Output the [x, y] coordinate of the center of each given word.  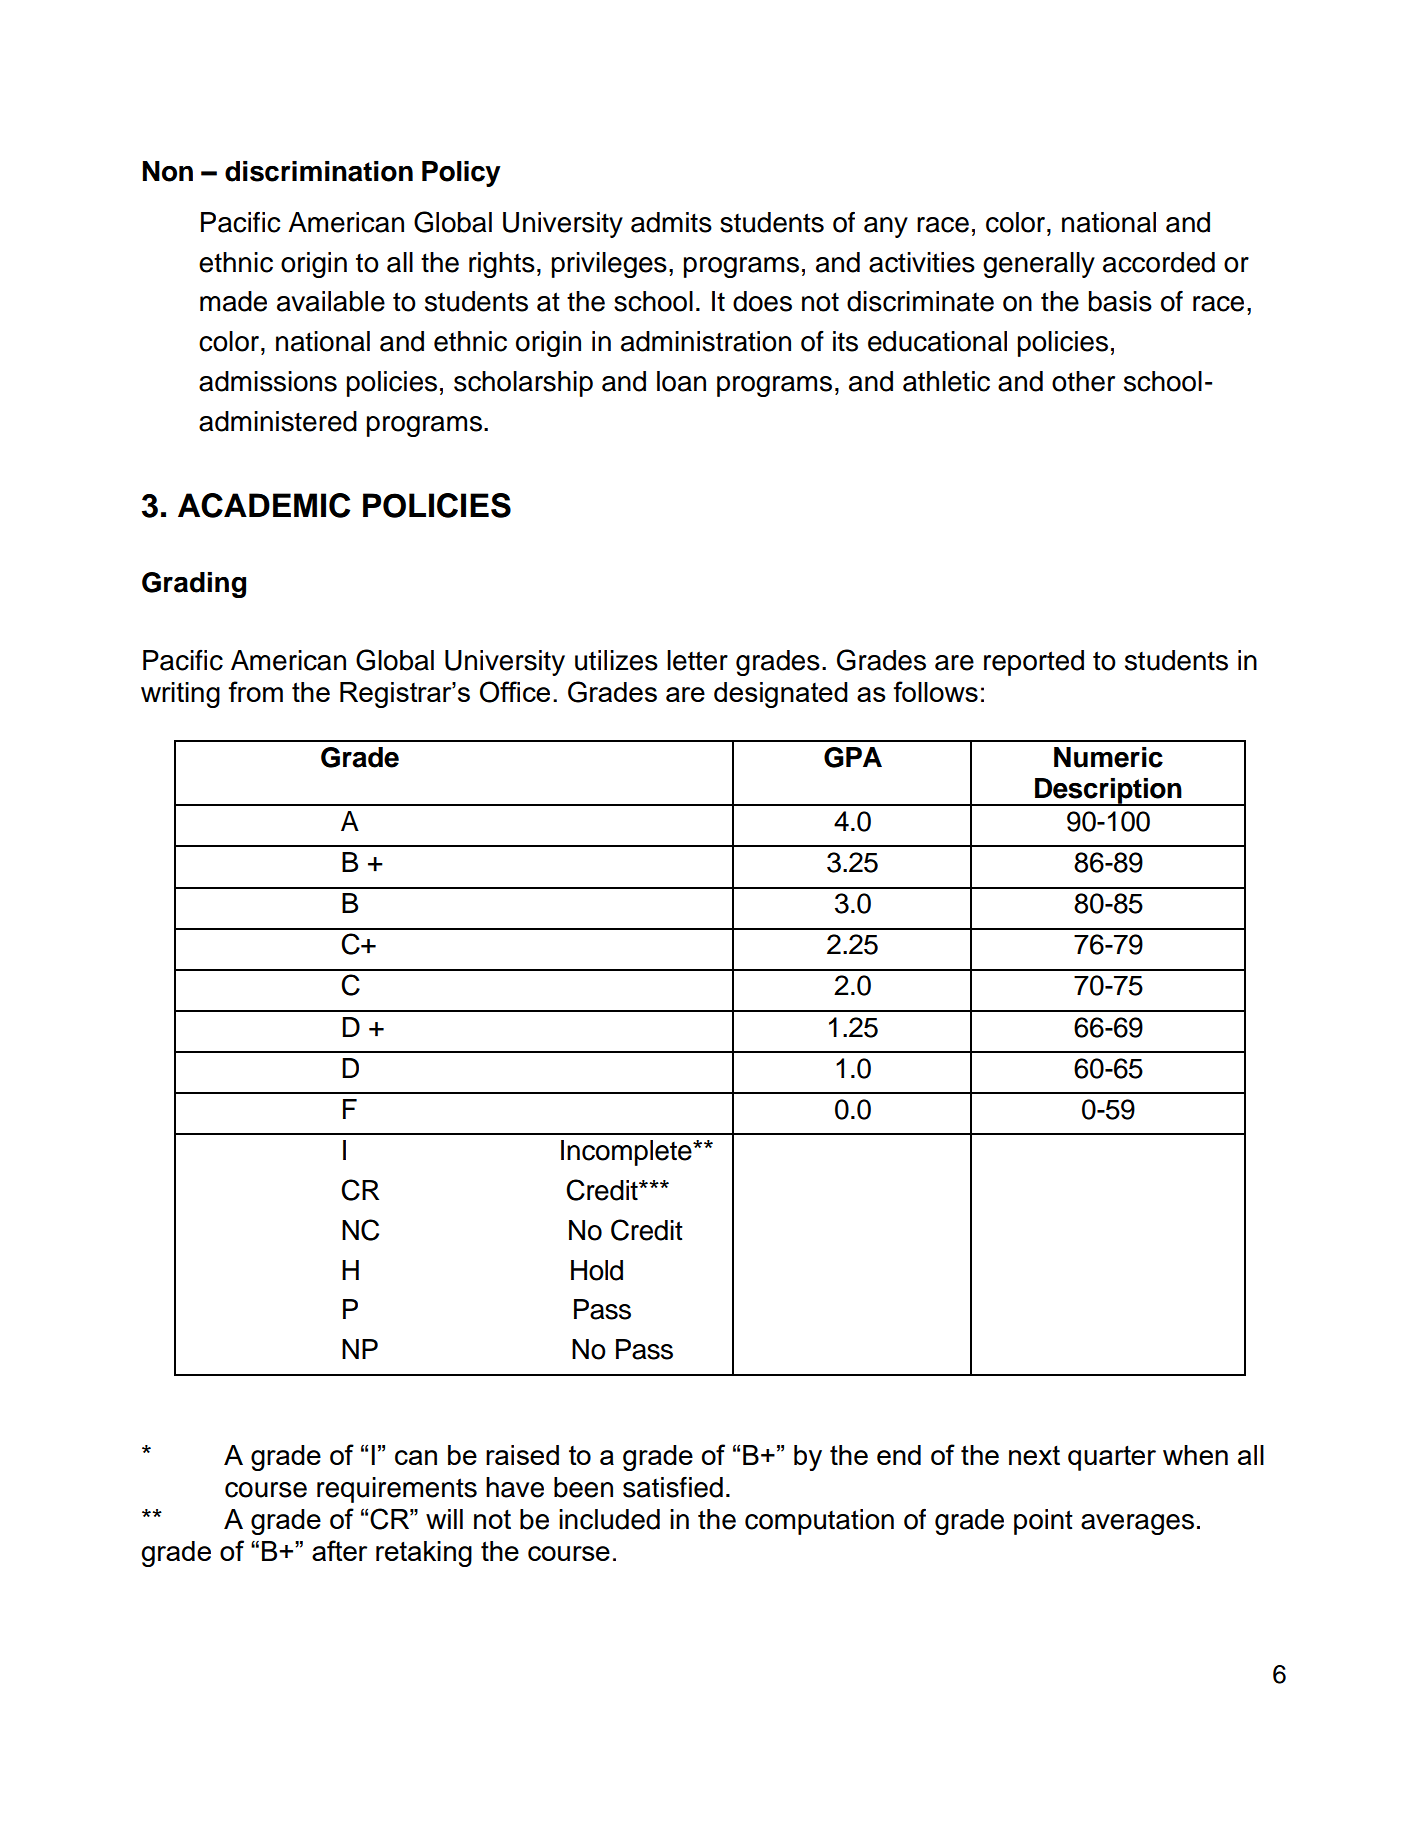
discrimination [319, 171]
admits [671, 222]
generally [1039, 265]
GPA [853, 757]
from [255, 691]
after [339, 1550]
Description [1108, 792]
